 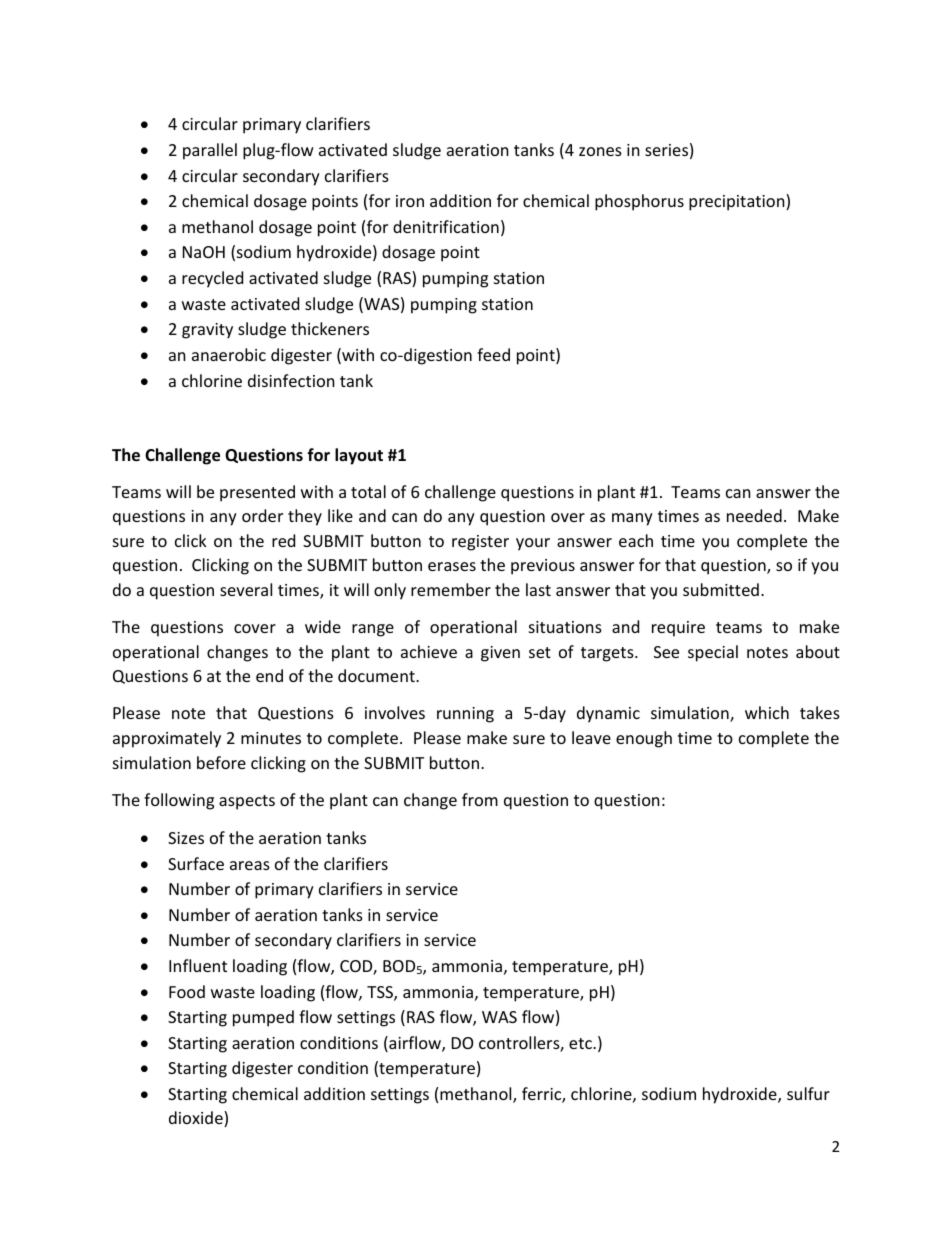 I want to click on dioxide, so click(x=197, y=1119).
